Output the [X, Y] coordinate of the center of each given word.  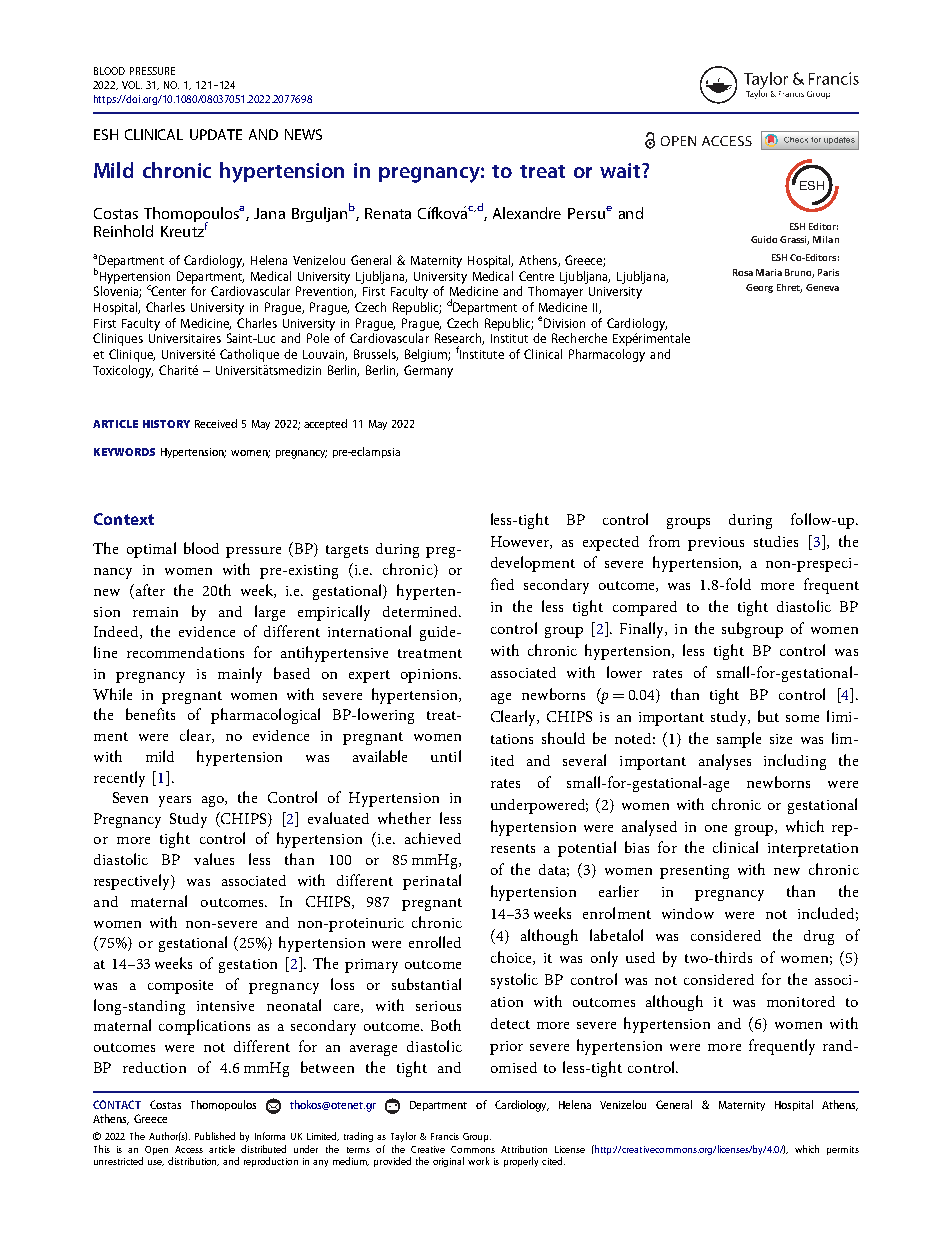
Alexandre [527, 213]
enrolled [435, 942]
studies [776, 541]
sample [739, 740]
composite [180, 987]
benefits [150, 714]
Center [168, 291]
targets [347, 551]
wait [621, 170]
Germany [428, 371]
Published [215, 1136]
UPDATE [216, 134]
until [446, 756]
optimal [151, 550]
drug [819, 937]
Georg [759, 288]
